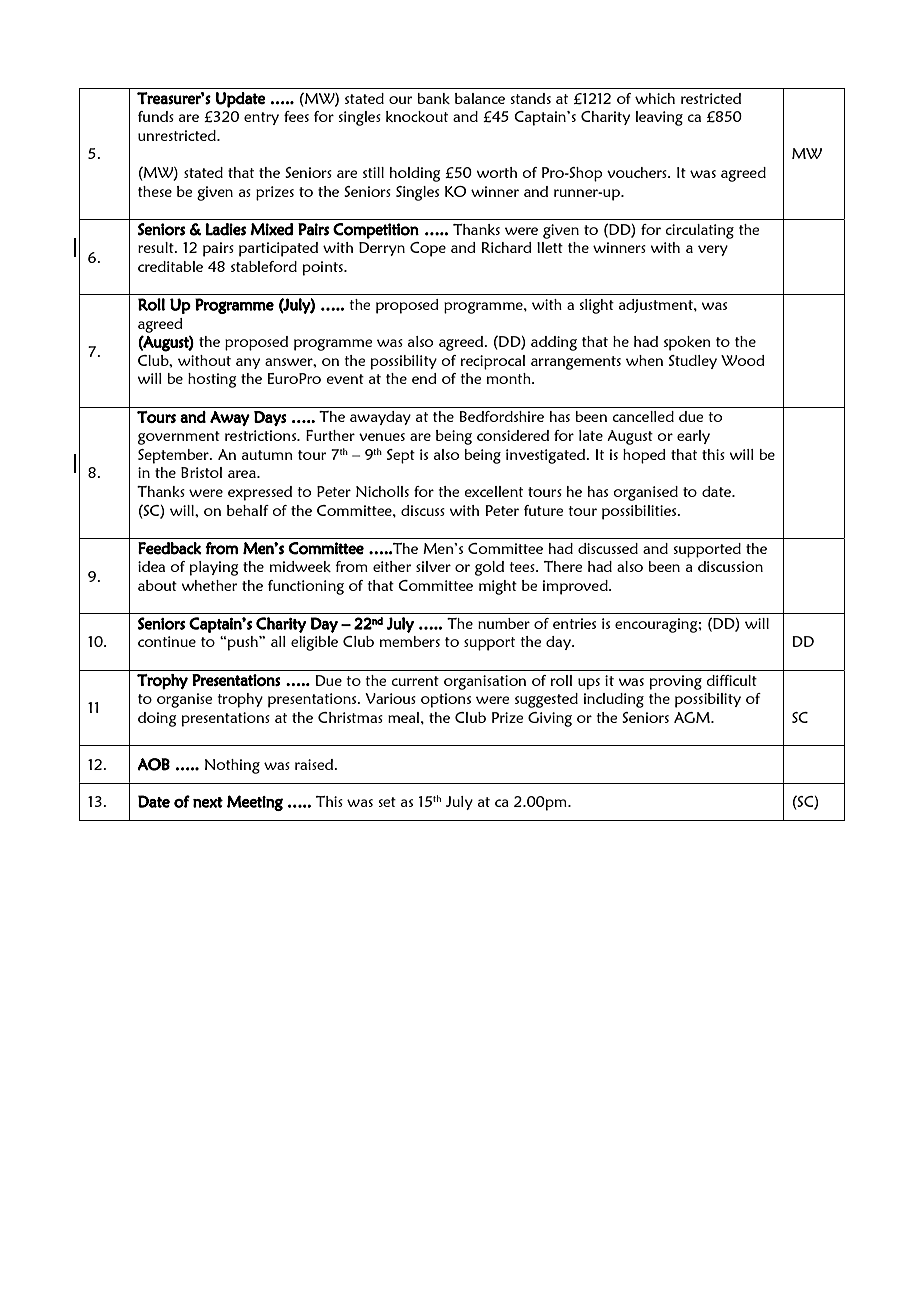  What do you see at coordinates (659, 118) in the image?
I see `leaving` at bounding box center [659, 118].
